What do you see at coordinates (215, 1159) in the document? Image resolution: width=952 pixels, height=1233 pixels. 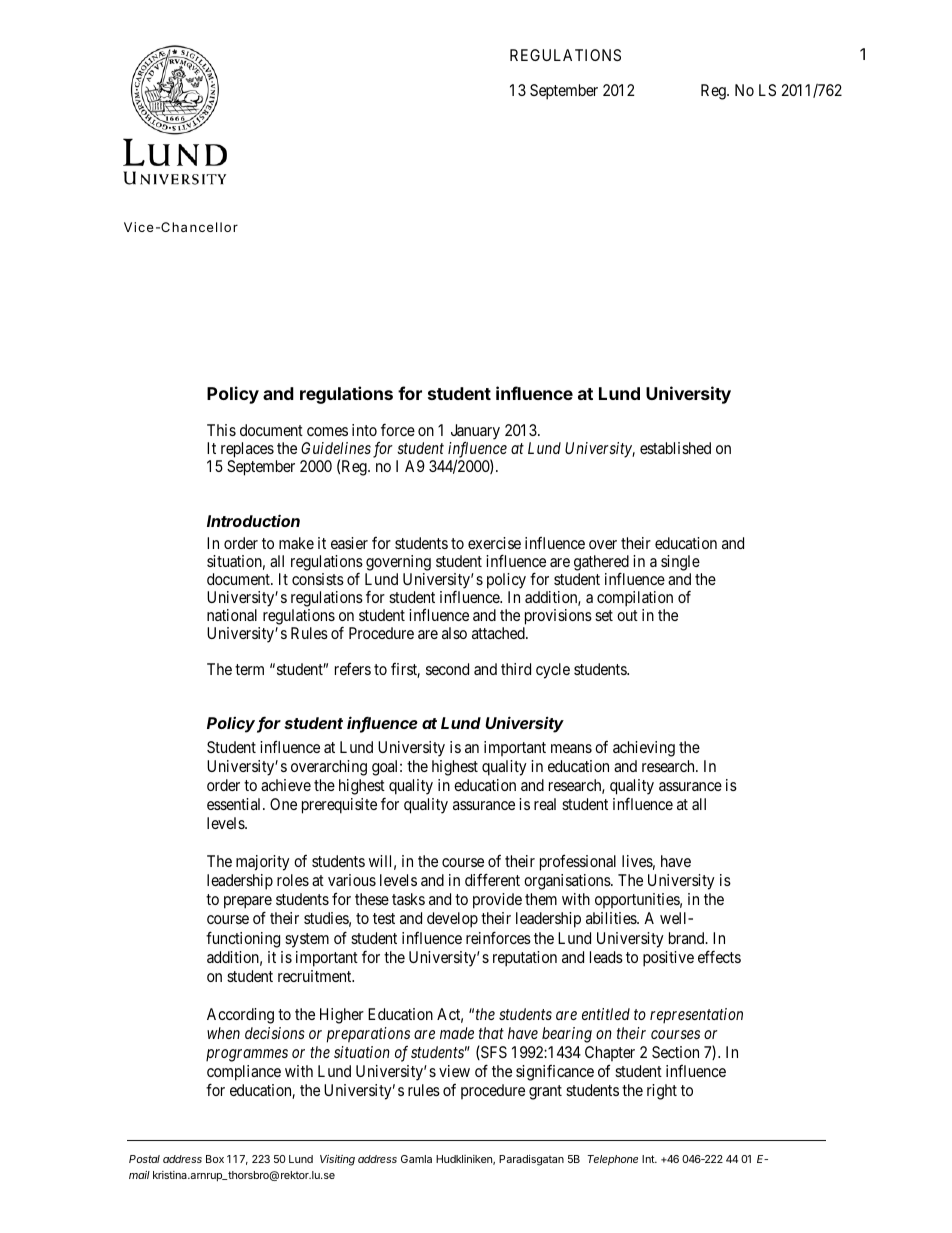 I see `Box` at bounding box center [215, 1159].
